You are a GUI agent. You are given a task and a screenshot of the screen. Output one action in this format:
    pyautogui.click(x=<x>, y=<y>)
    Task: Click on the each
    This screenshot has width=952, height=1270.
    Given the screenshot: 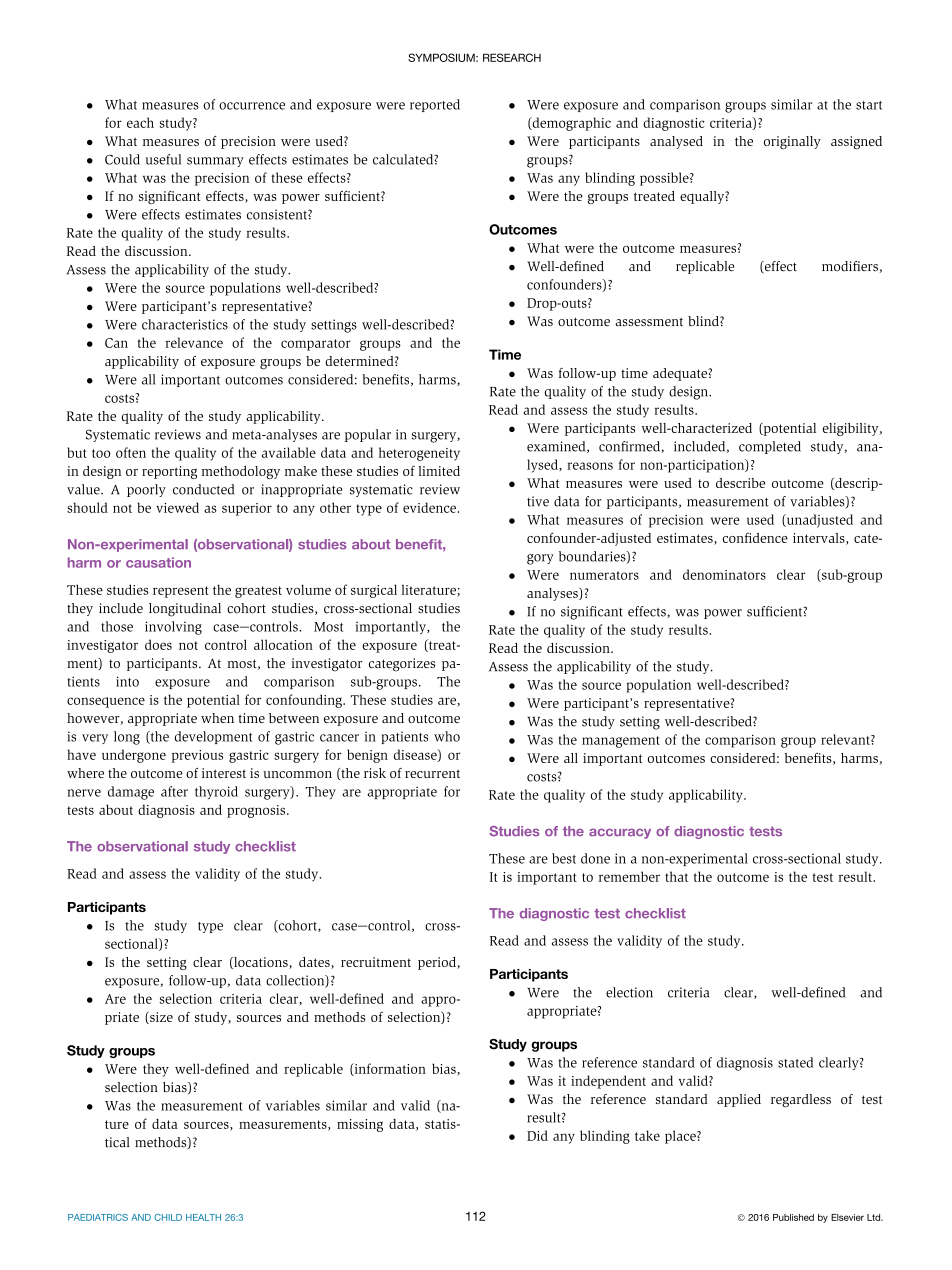 What is the action you would take?
    pyautogui.click(x=140, y=122)
